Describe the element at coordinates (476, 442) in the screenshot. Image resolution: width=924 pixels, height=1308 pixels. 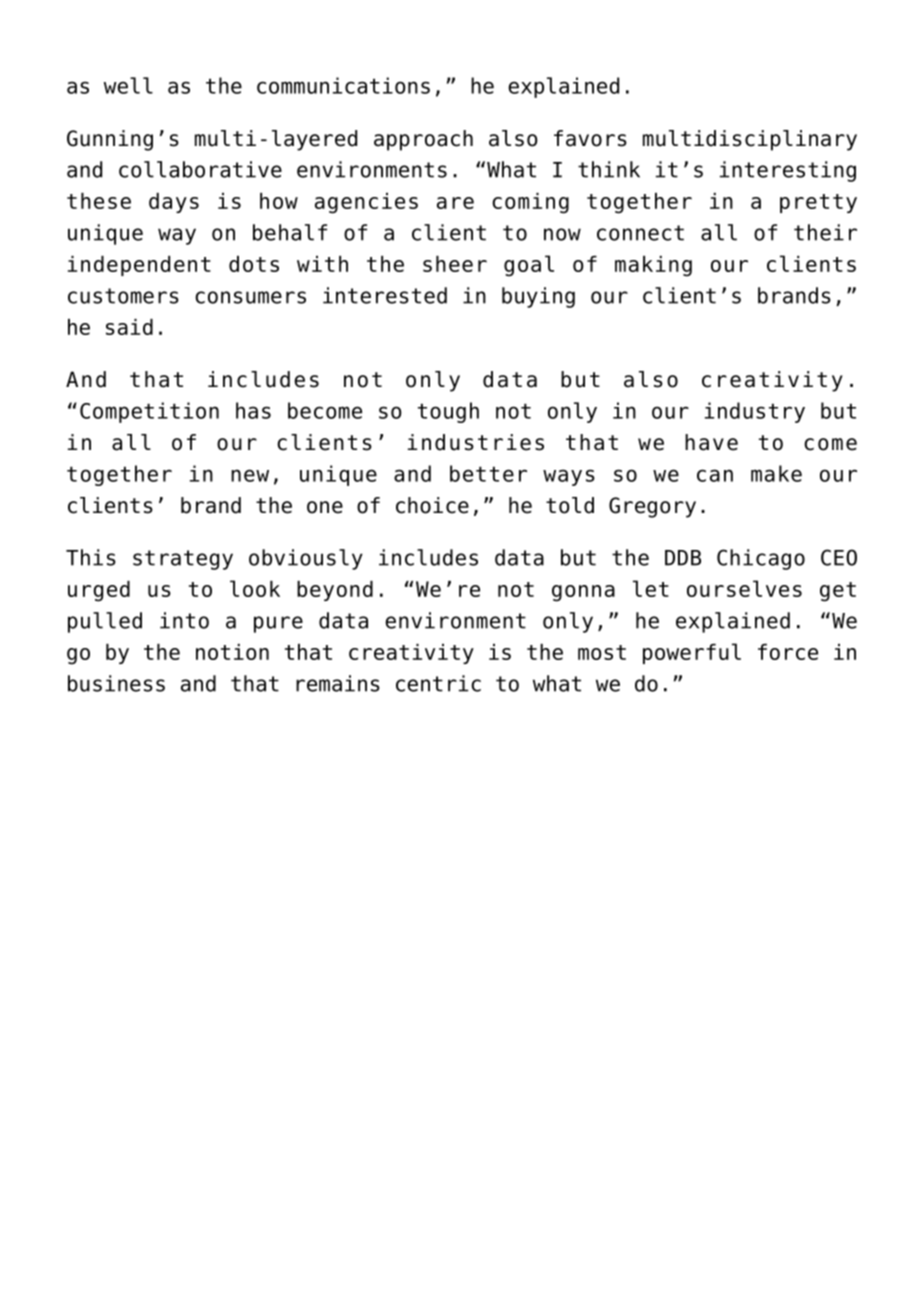
I see `industries` at that location.
